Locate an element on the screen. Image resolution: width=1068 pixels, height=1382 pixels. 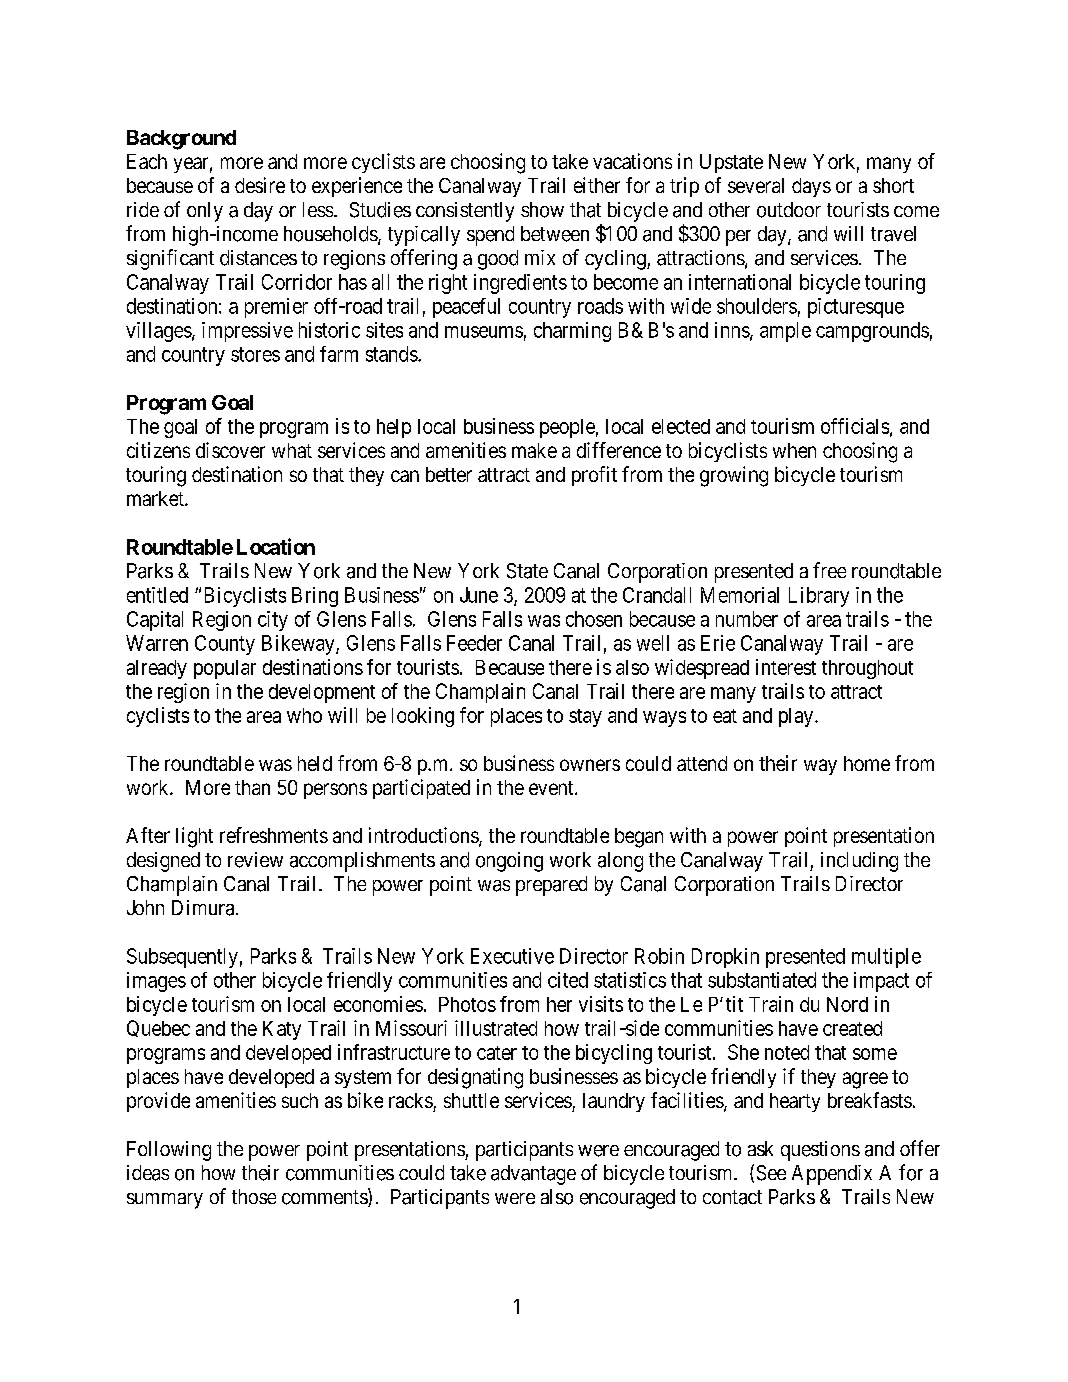
Subsequently is located at coordinates (182, 958).
